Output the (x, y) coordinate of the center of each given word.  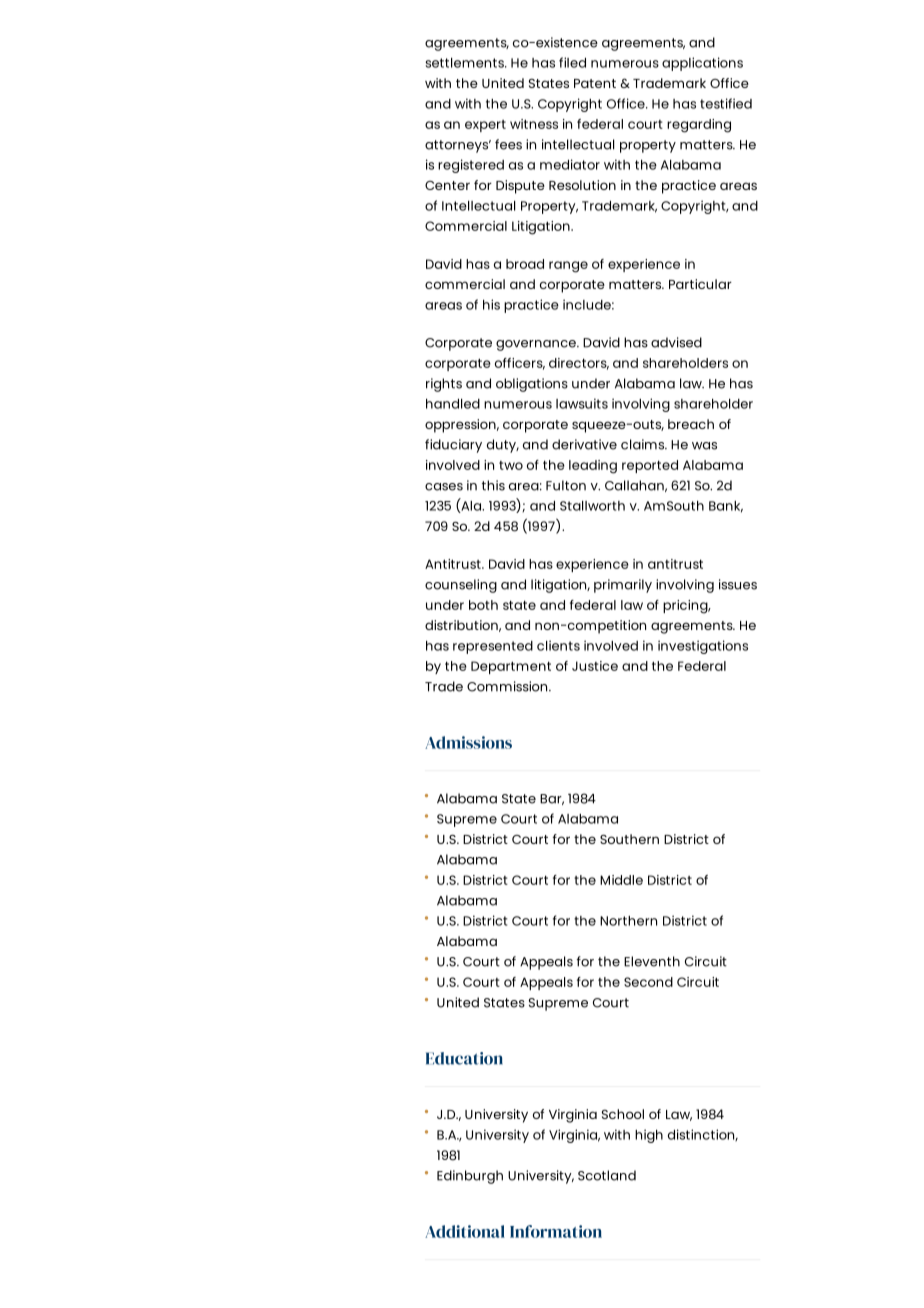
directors (579, 364)
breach (691, 424)
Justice (595, 666)
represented (493, 647)
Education (464, 1058)
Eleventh (652, 961)
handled (453, 404)
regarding (699, 126)
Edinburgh (470, 1177)
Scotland (607, 1175)
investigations (703, 647)
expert (485, 126)
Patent (595, 83)
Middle (621, 880)
